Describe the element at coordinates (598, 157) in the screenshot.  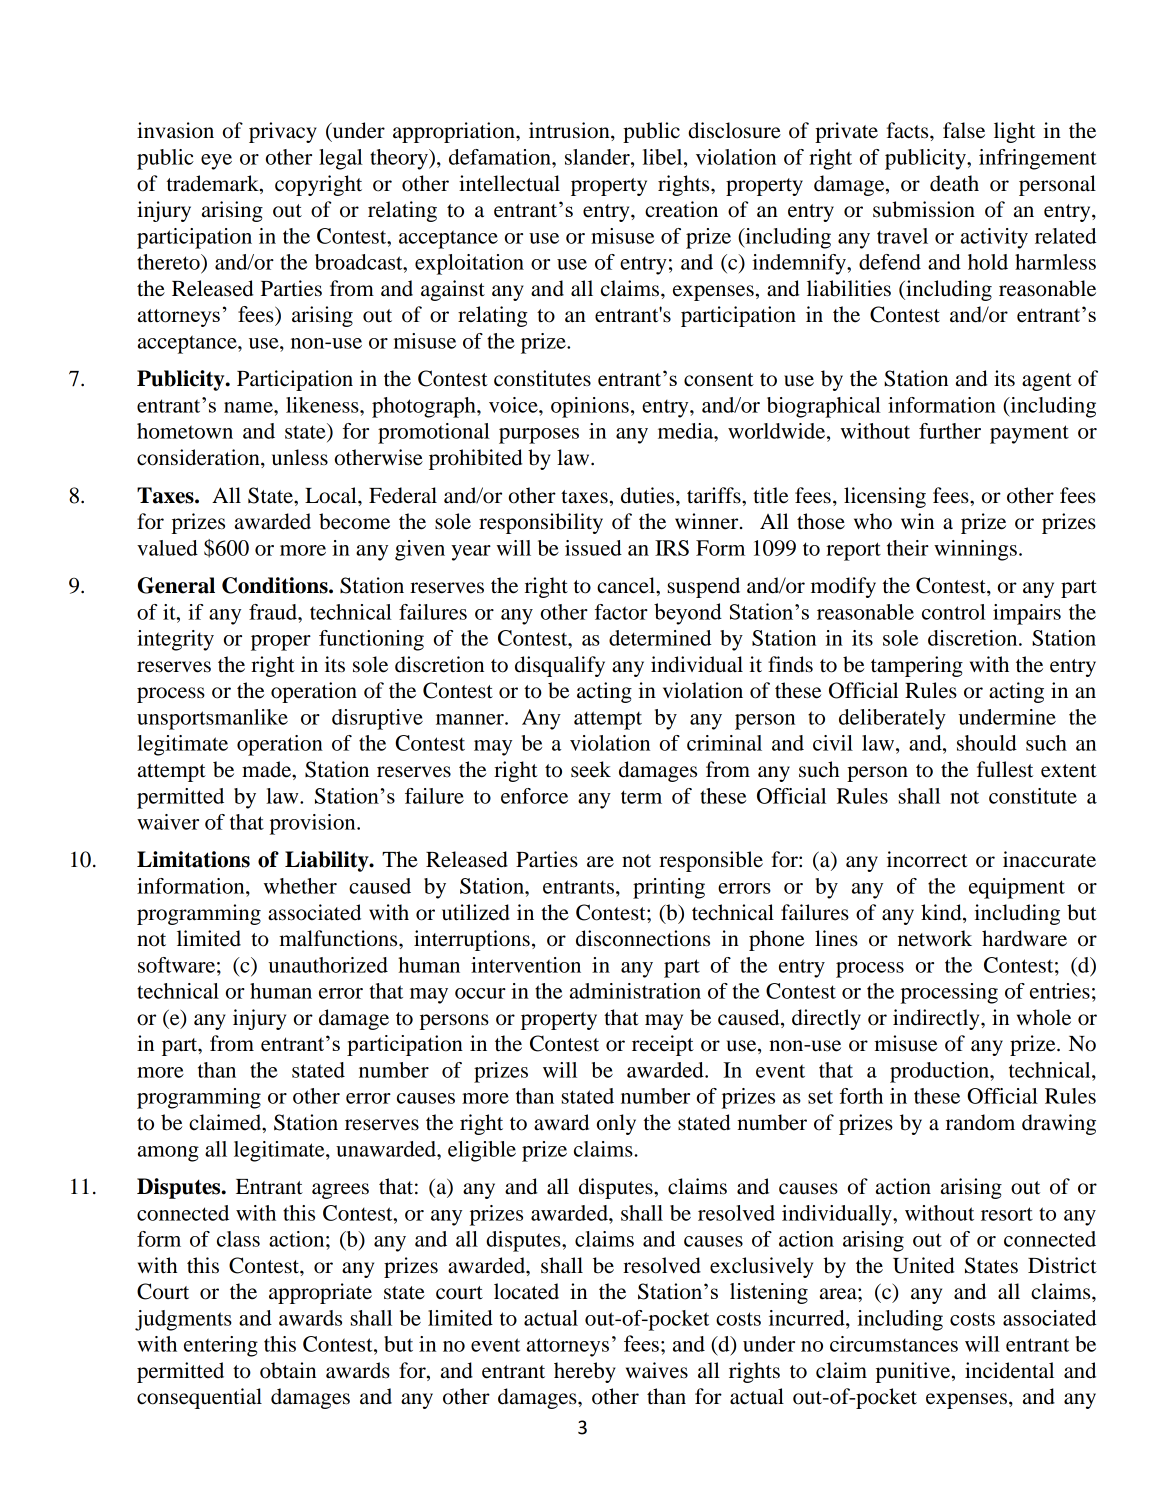
I see `slander` at that location.
